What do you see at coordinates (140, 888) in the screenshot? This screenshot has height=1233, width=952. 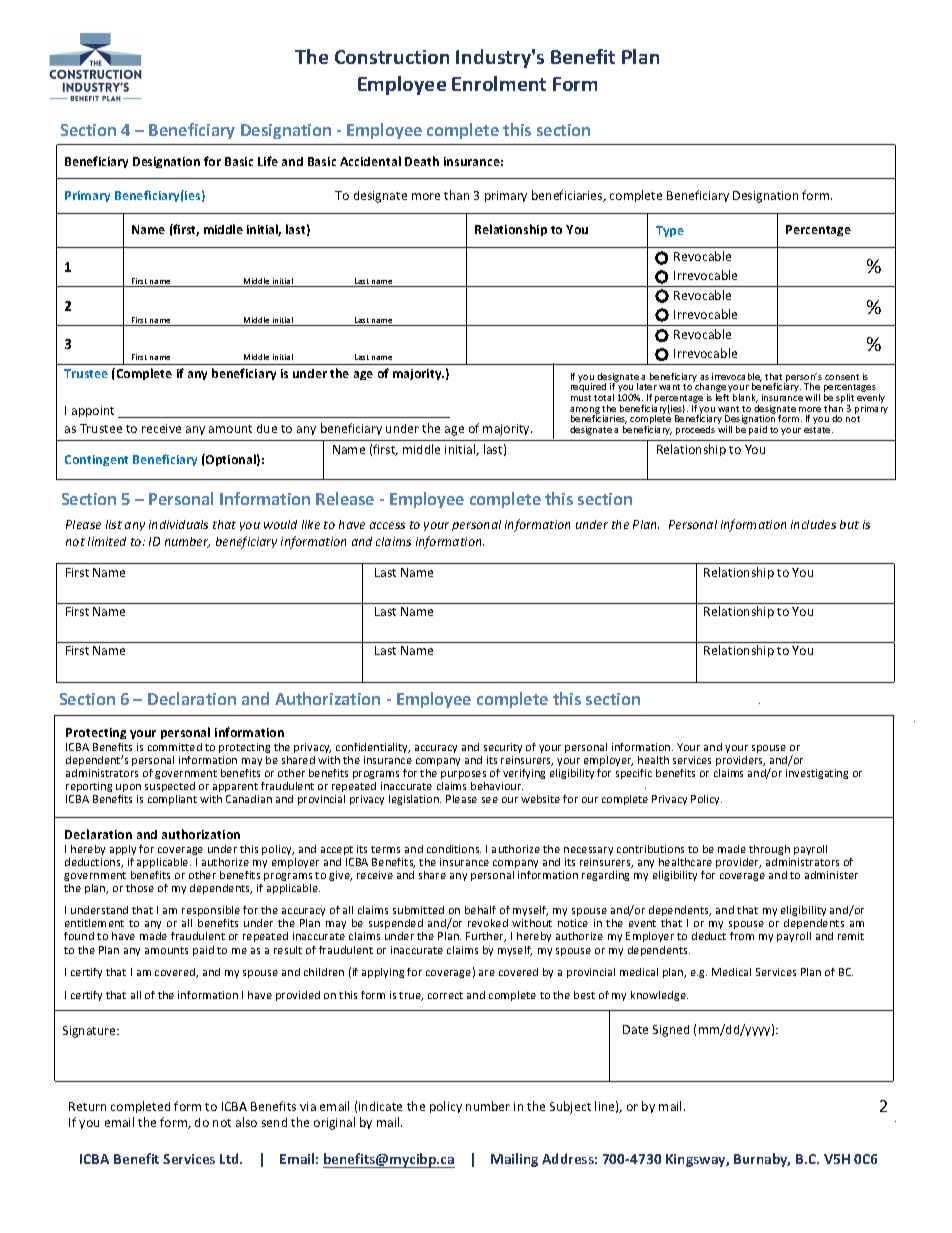 I see `those` at bounding box center [140, 888].
